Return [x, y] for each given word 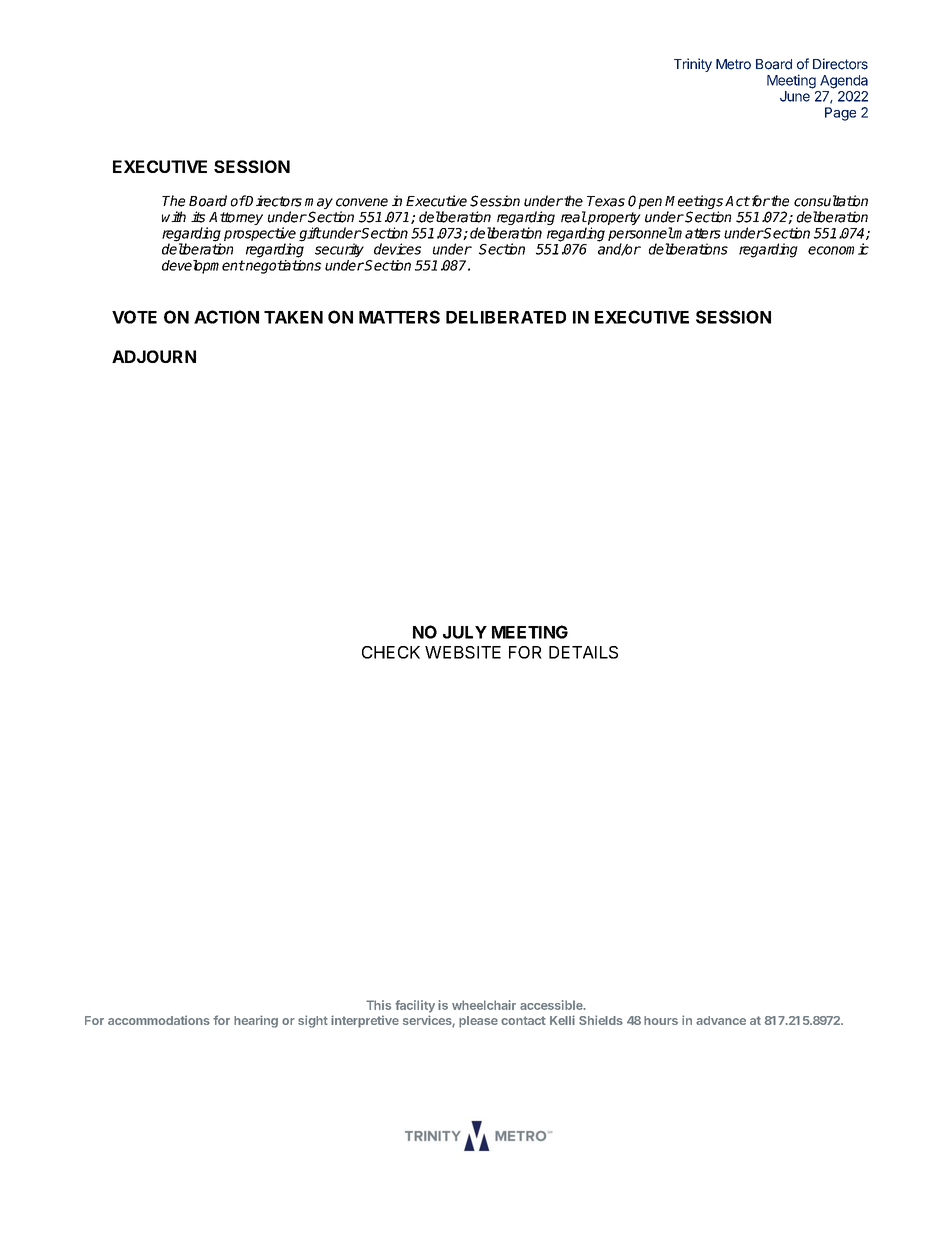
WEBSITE [463, 652]
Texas [606, 201]
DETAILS [583, 652]
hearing [256, 1021]
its [198, 217]
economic [838, 249]
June [795, 96]
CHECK [391, 652]
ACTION [226, 317]
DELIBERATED [506, 317]
